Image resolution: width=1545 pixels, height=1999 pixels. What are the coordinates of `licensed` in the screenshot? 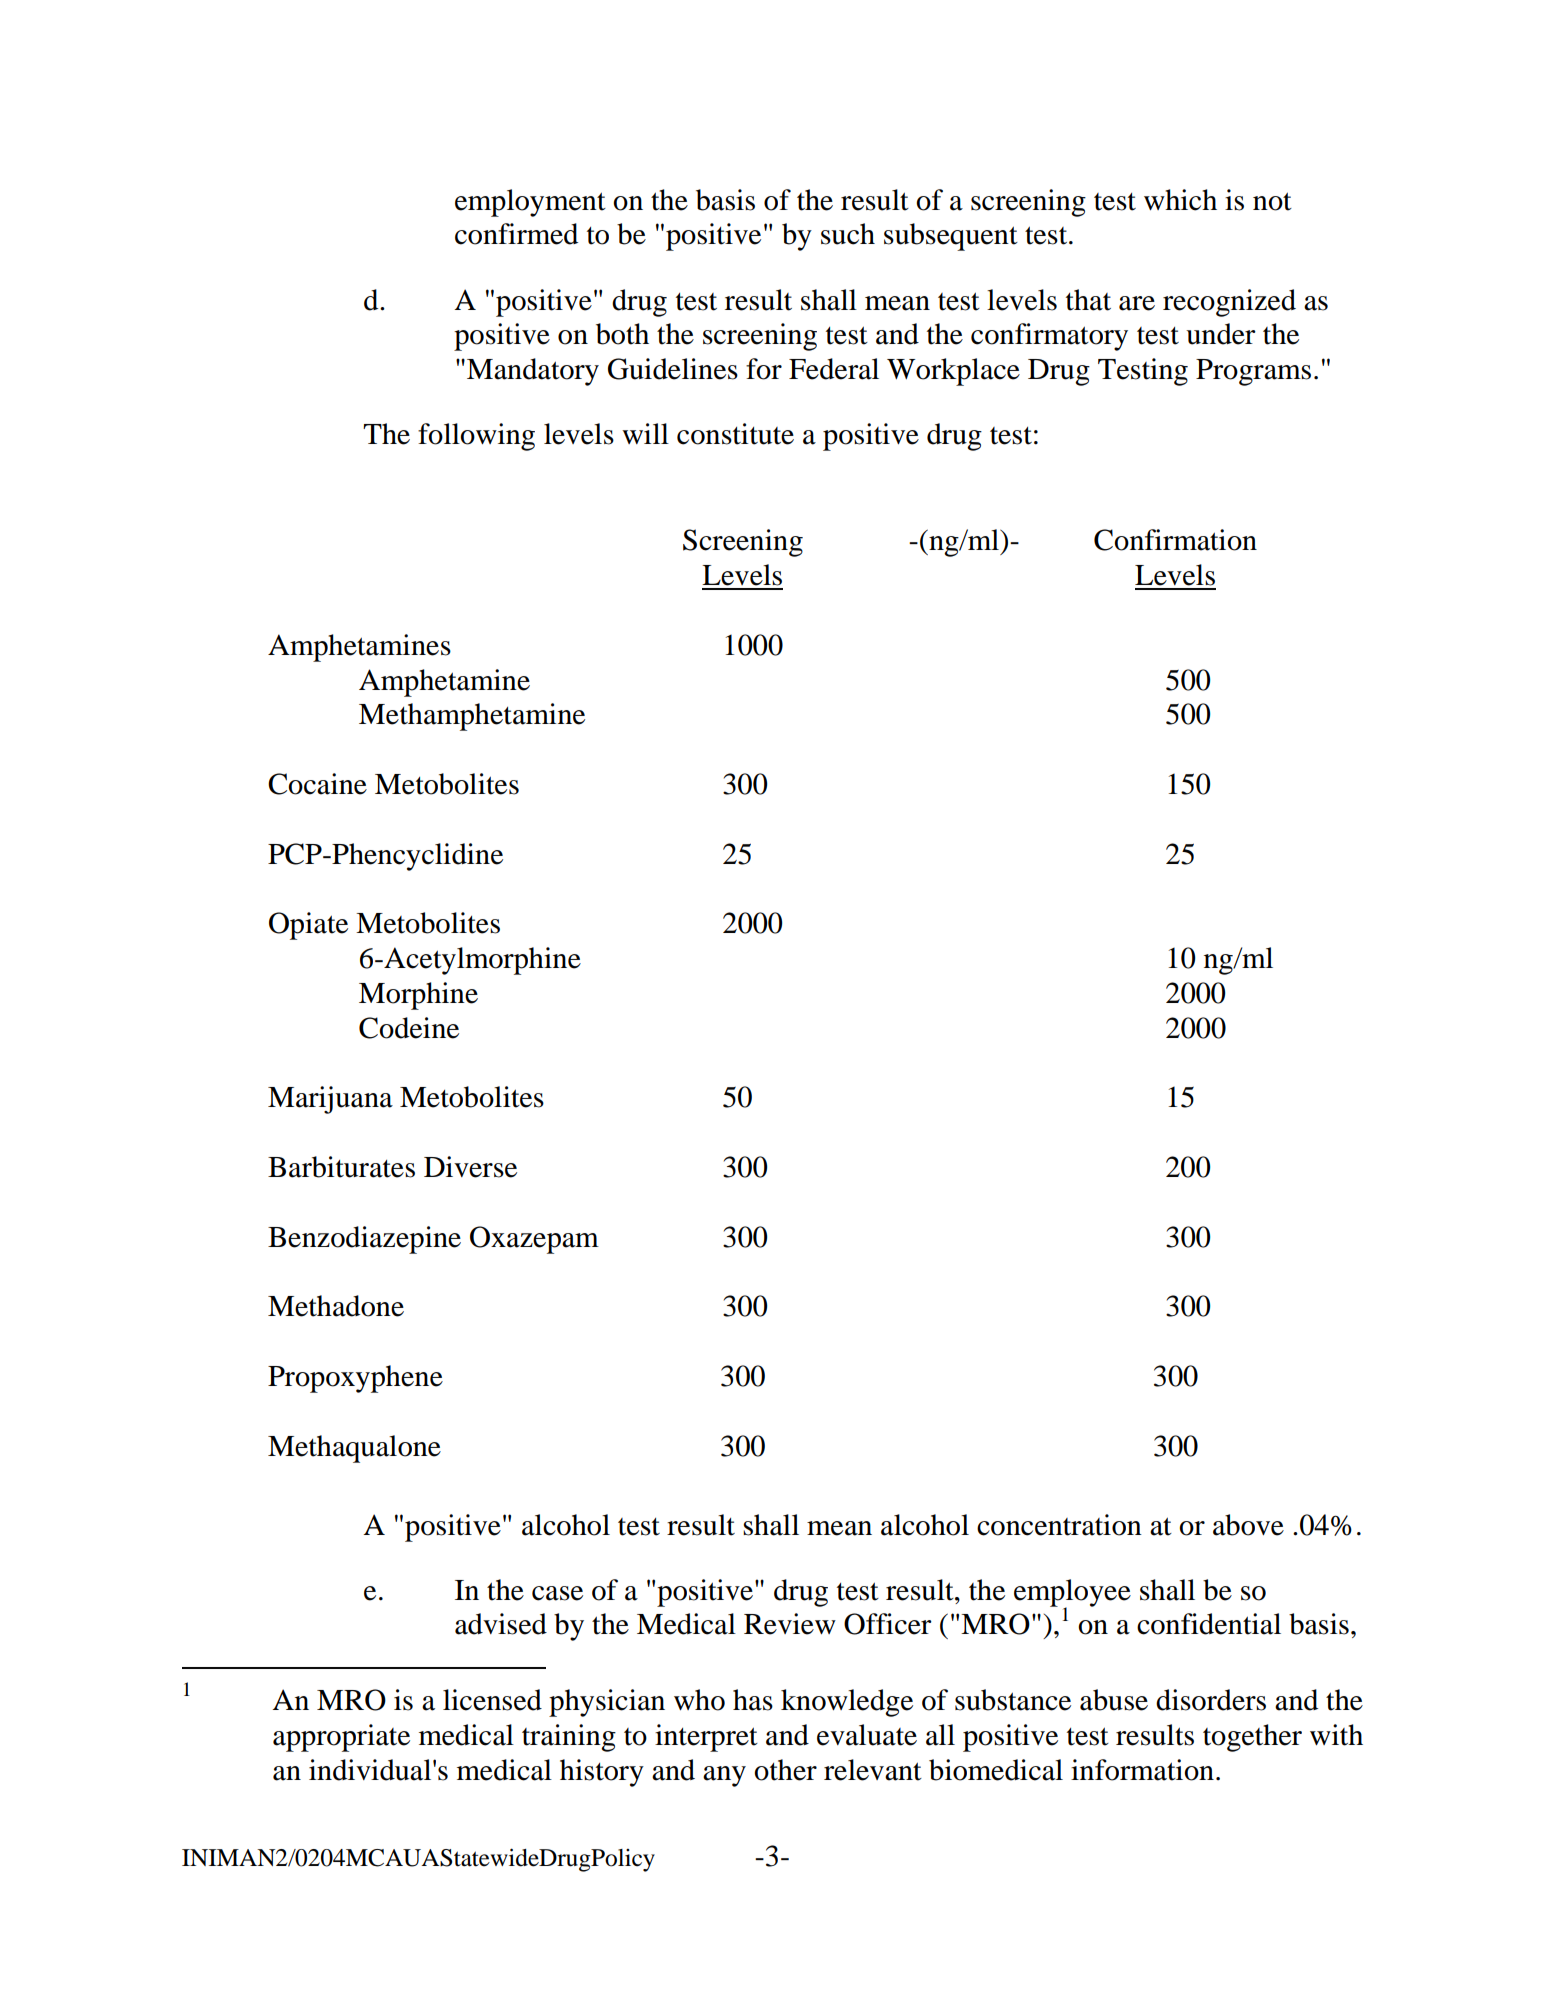 It's located at (492, 1700).
